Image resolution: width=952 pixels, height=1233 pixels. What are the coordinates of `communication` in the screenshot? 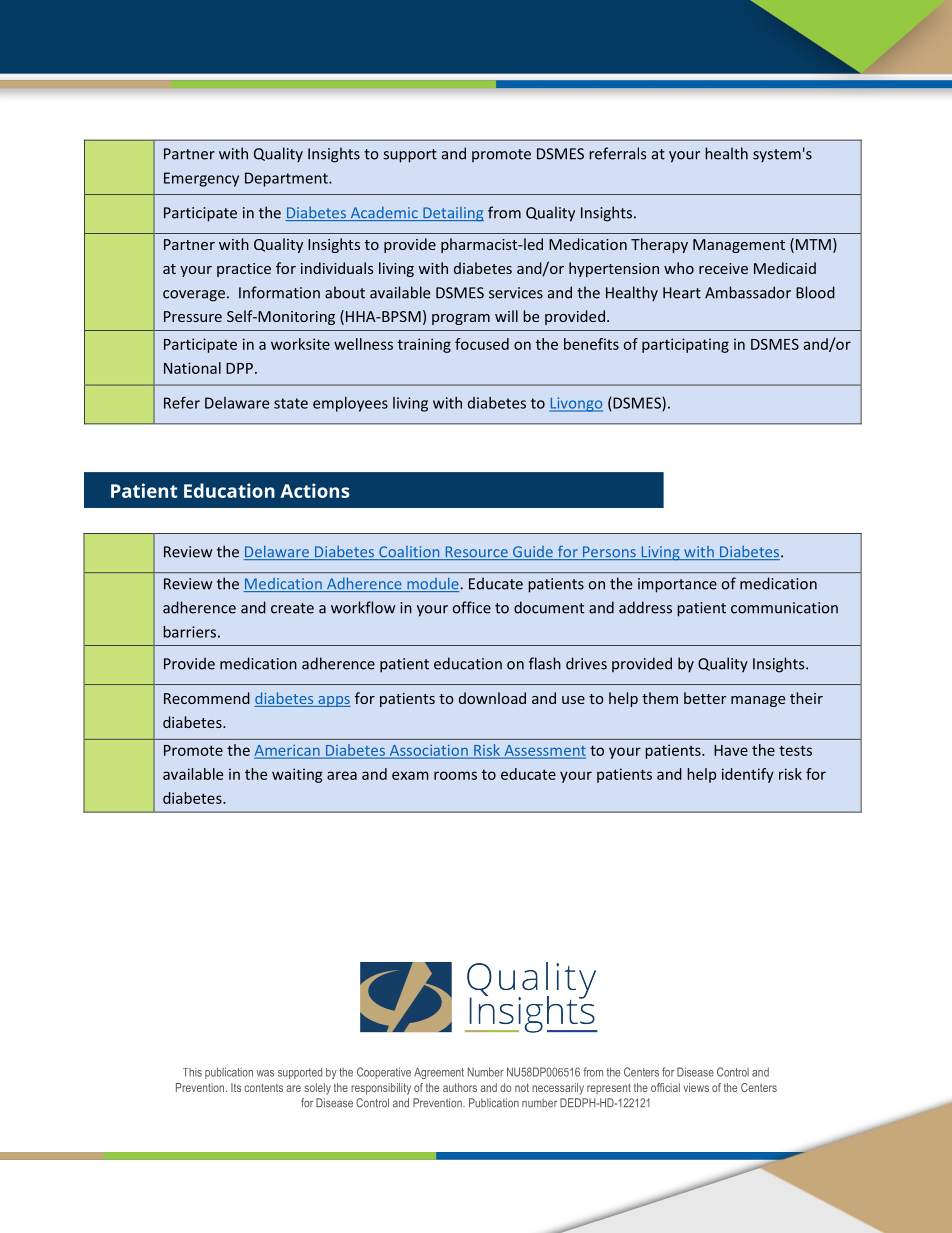 It's located at (784, 608).
